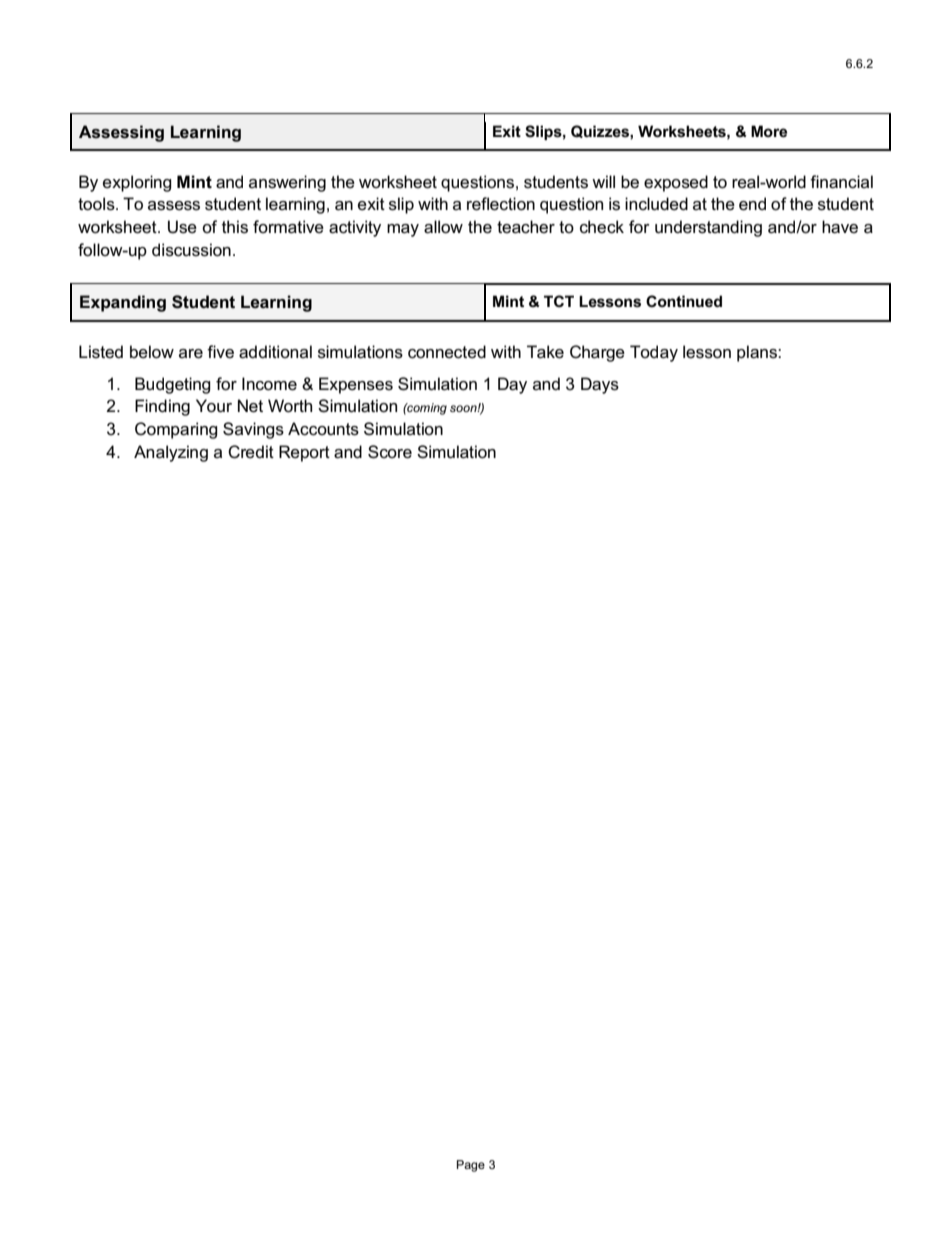 This screenshot has width=952, height=1233. What do you see at coordinates (654, 353) in the screenshot?
I see `Today` at bounding box center [654, 353].
